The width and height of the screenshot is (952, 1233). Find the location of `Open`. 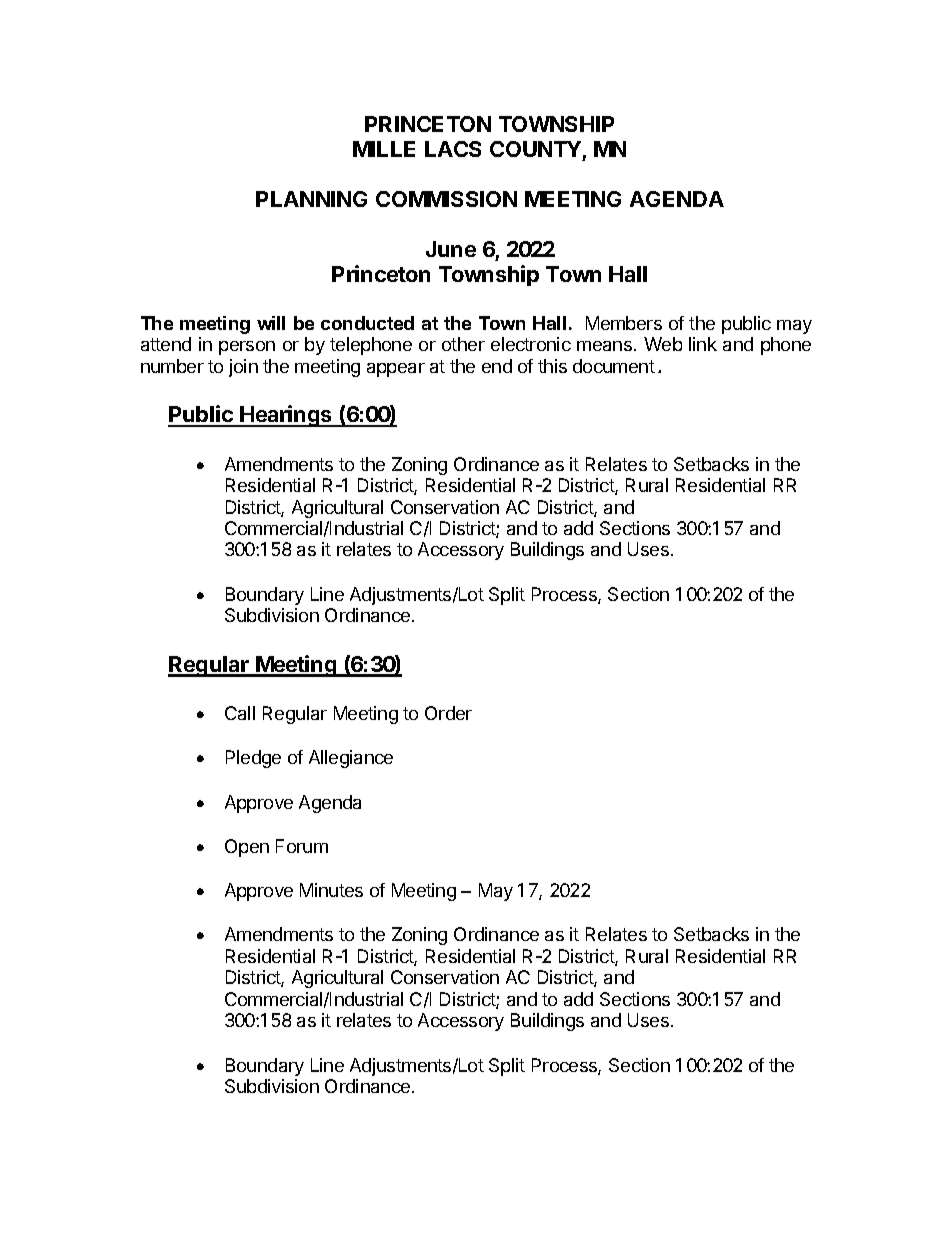

Open is located at coordinates (247, 848).
